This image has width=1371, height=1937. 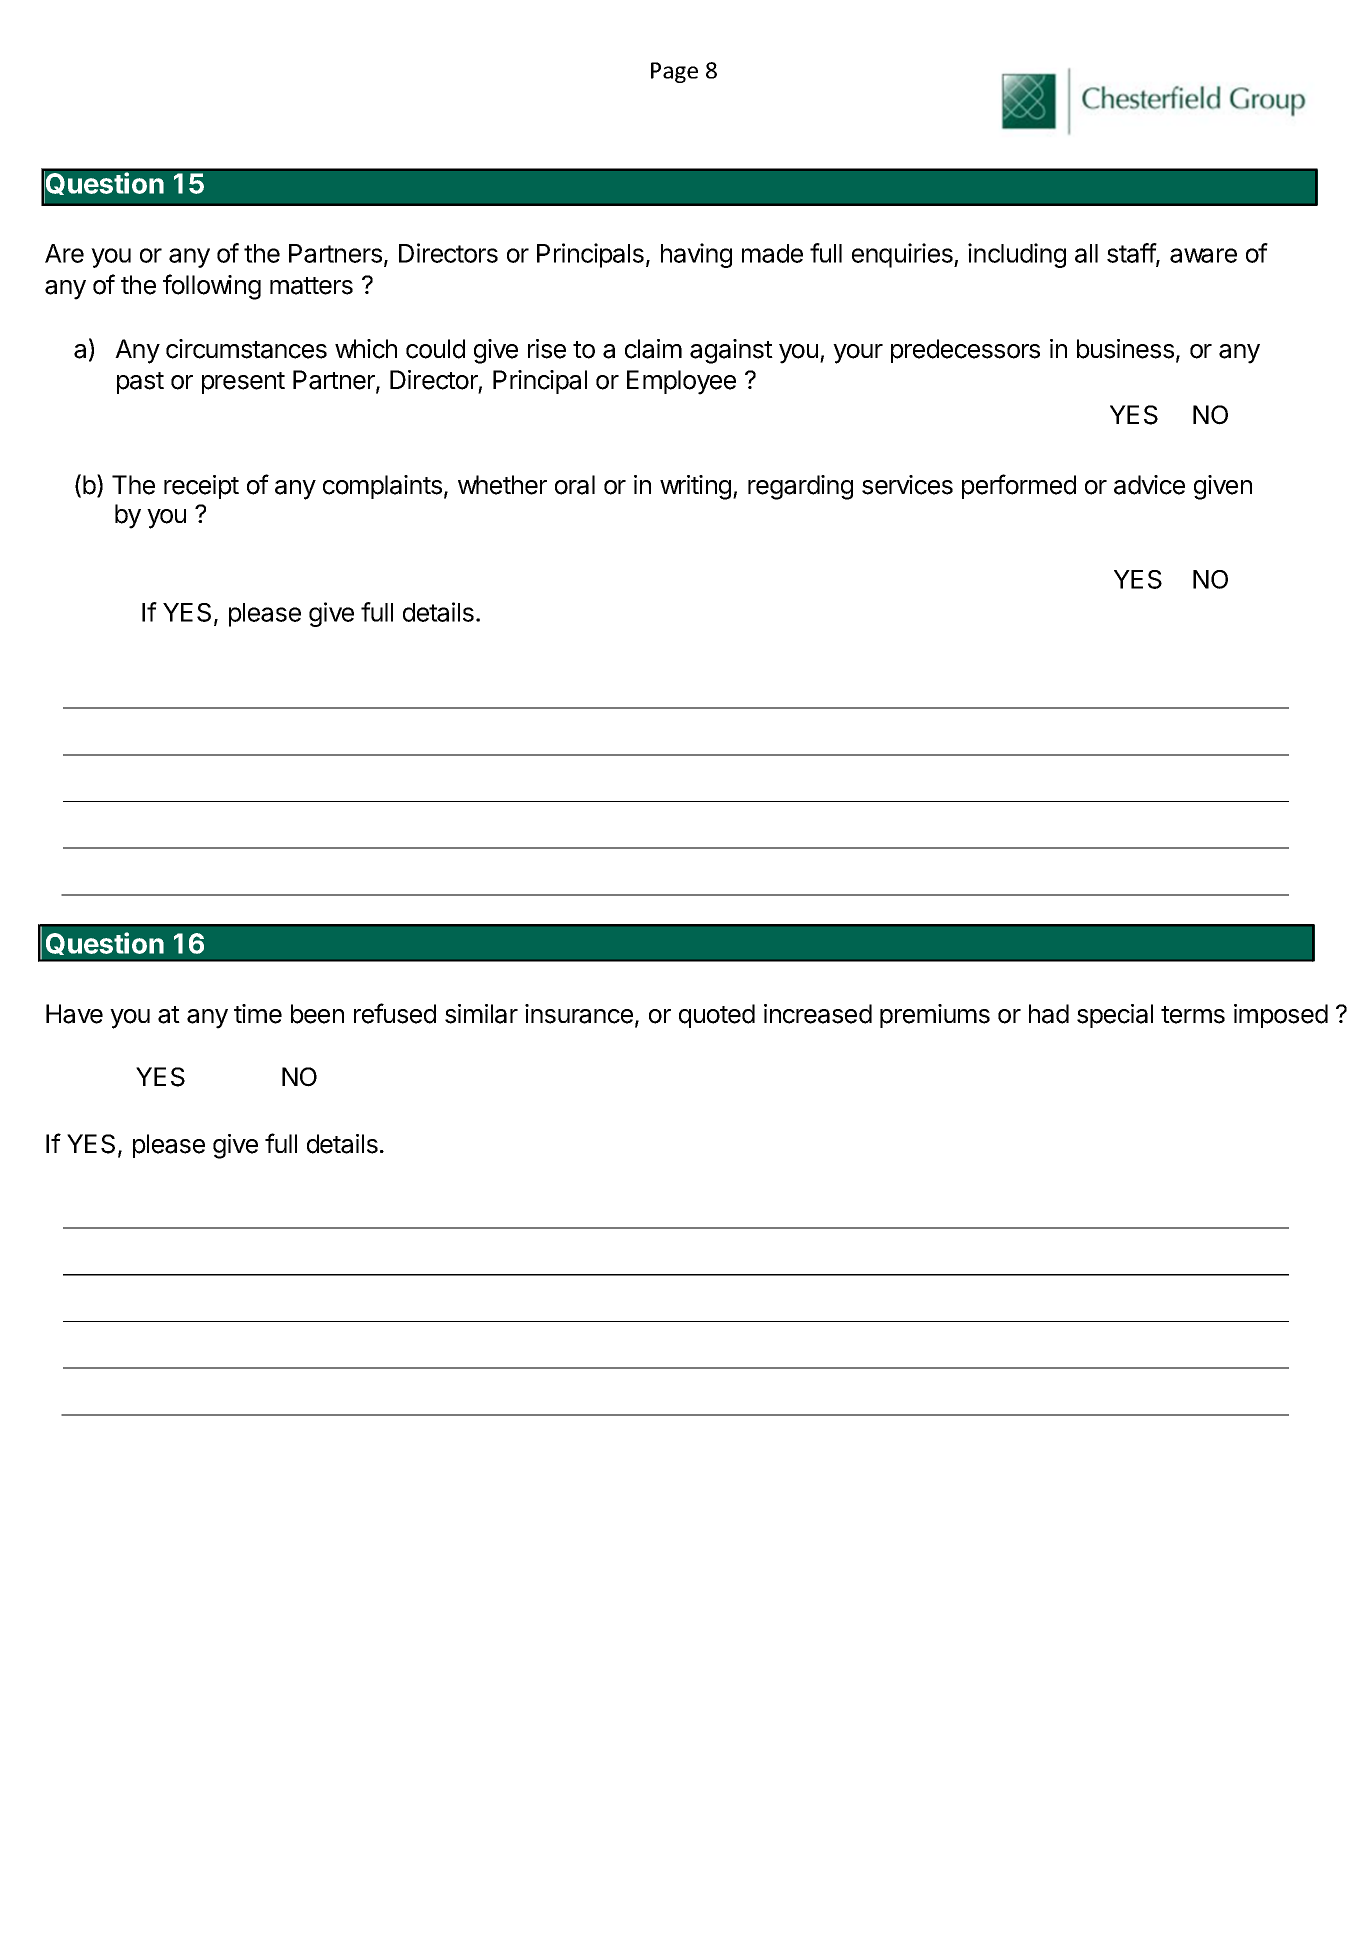 I want to click on Page, so click(x=674, y=72).
